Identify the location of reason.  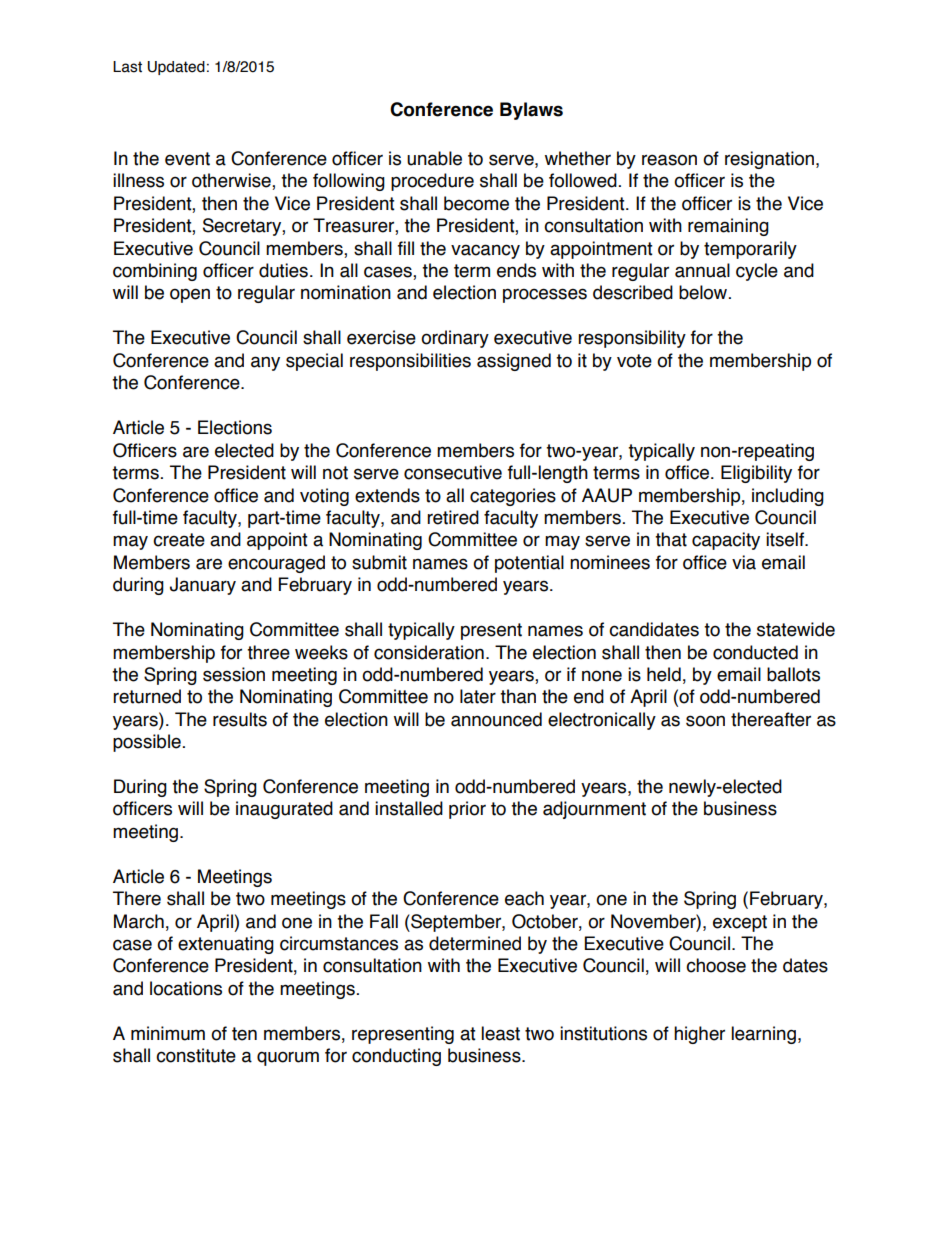
(669, 160).
